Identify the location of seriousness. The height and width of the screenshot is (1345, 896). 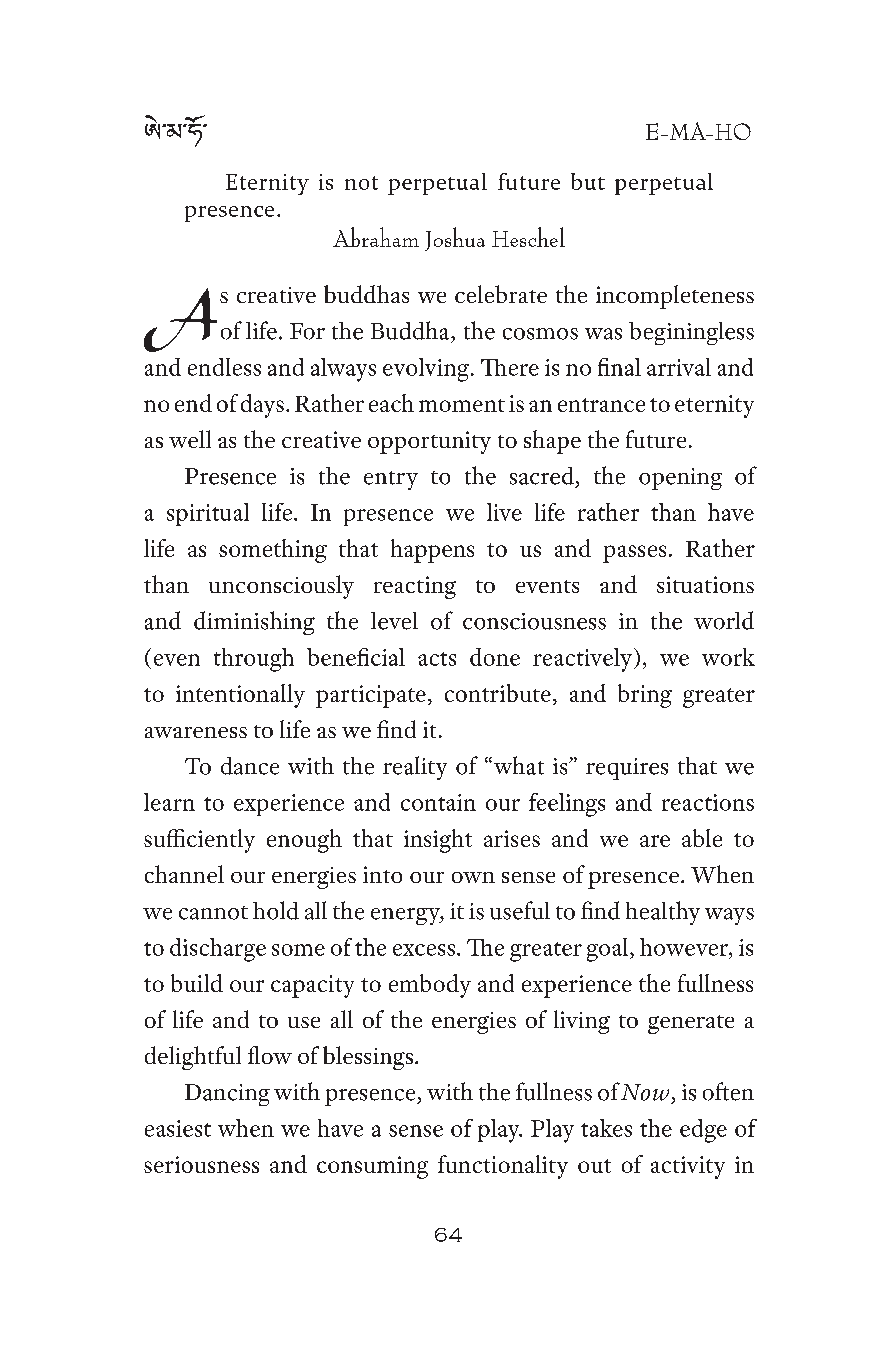
(201, 1164).
